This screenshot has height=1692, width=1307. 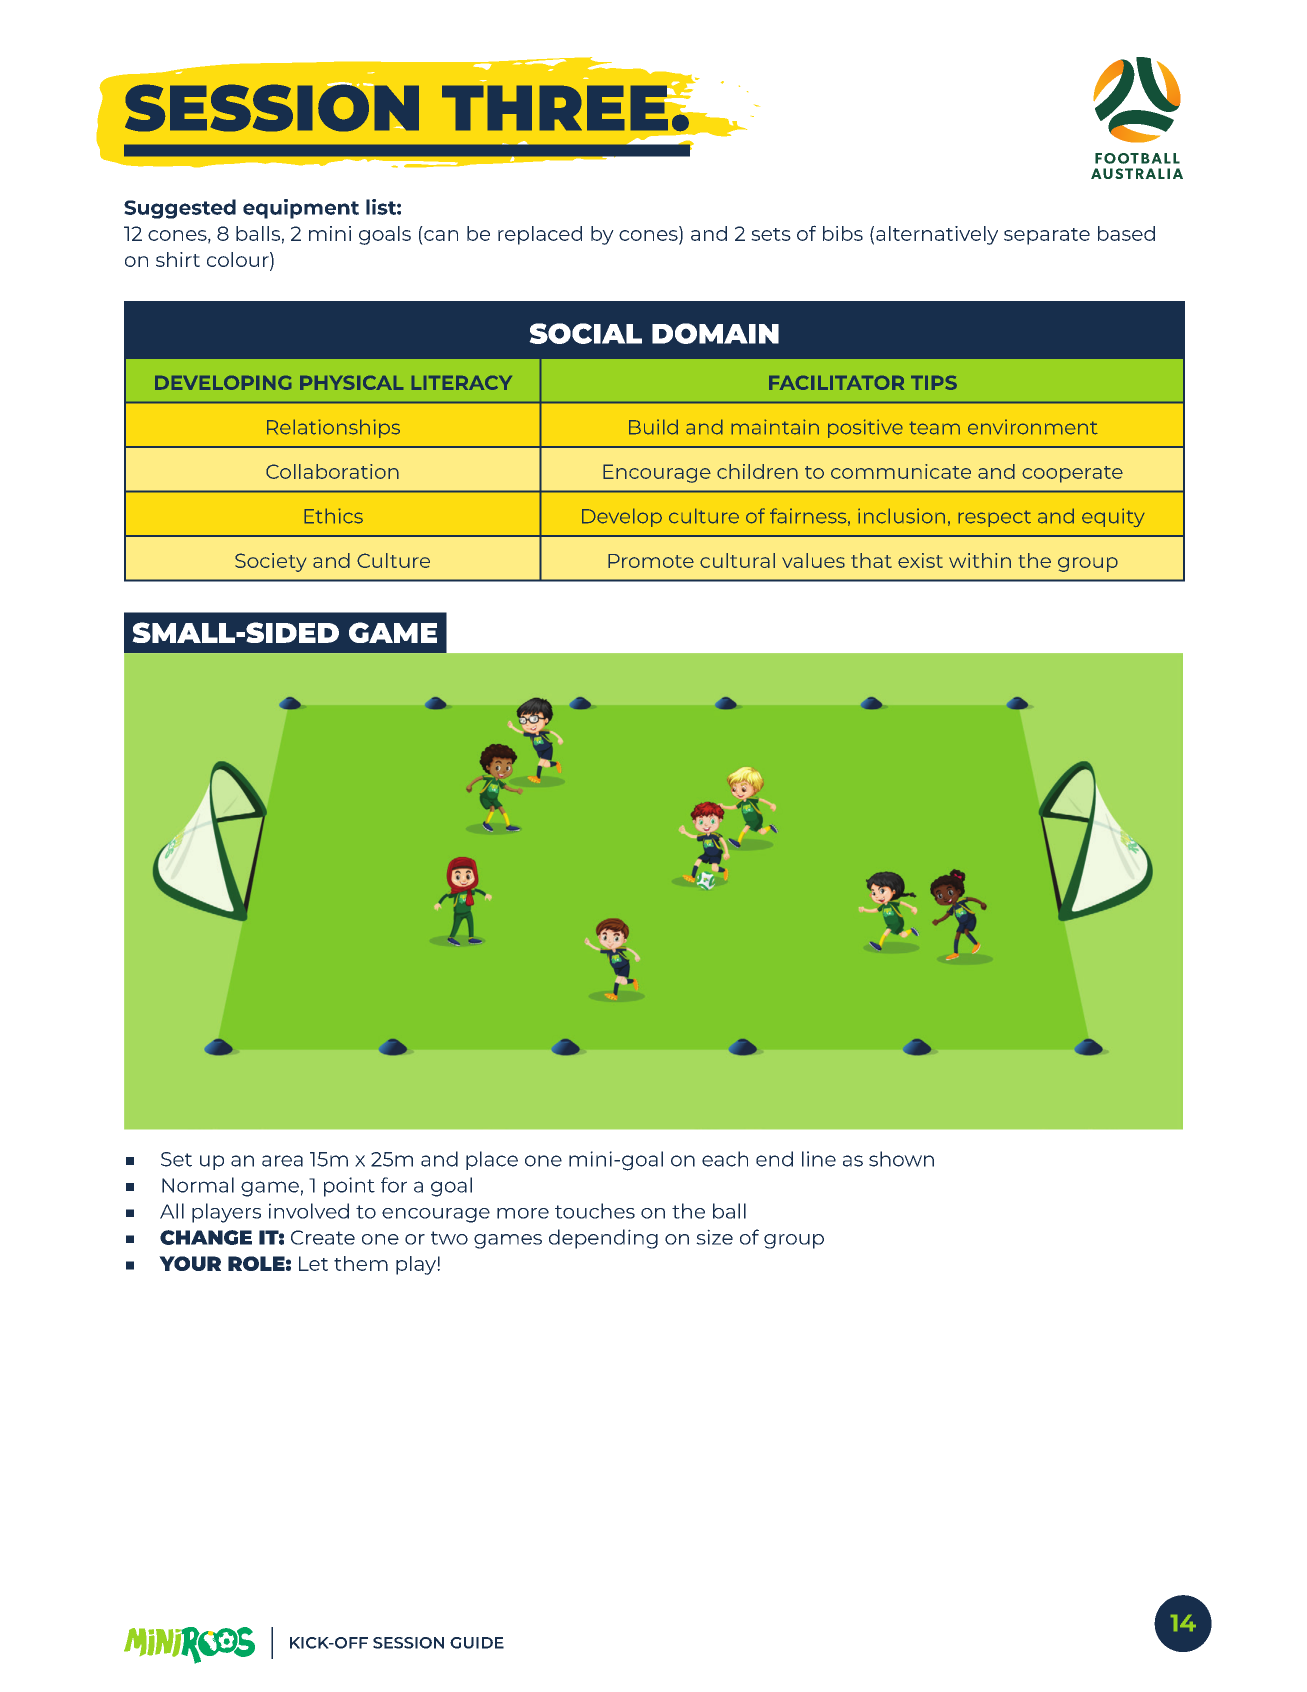 What do you see at coordinates (477, 1643) in the screenshot?
I see `GUIDE` at bounding box center [477, 1643].
